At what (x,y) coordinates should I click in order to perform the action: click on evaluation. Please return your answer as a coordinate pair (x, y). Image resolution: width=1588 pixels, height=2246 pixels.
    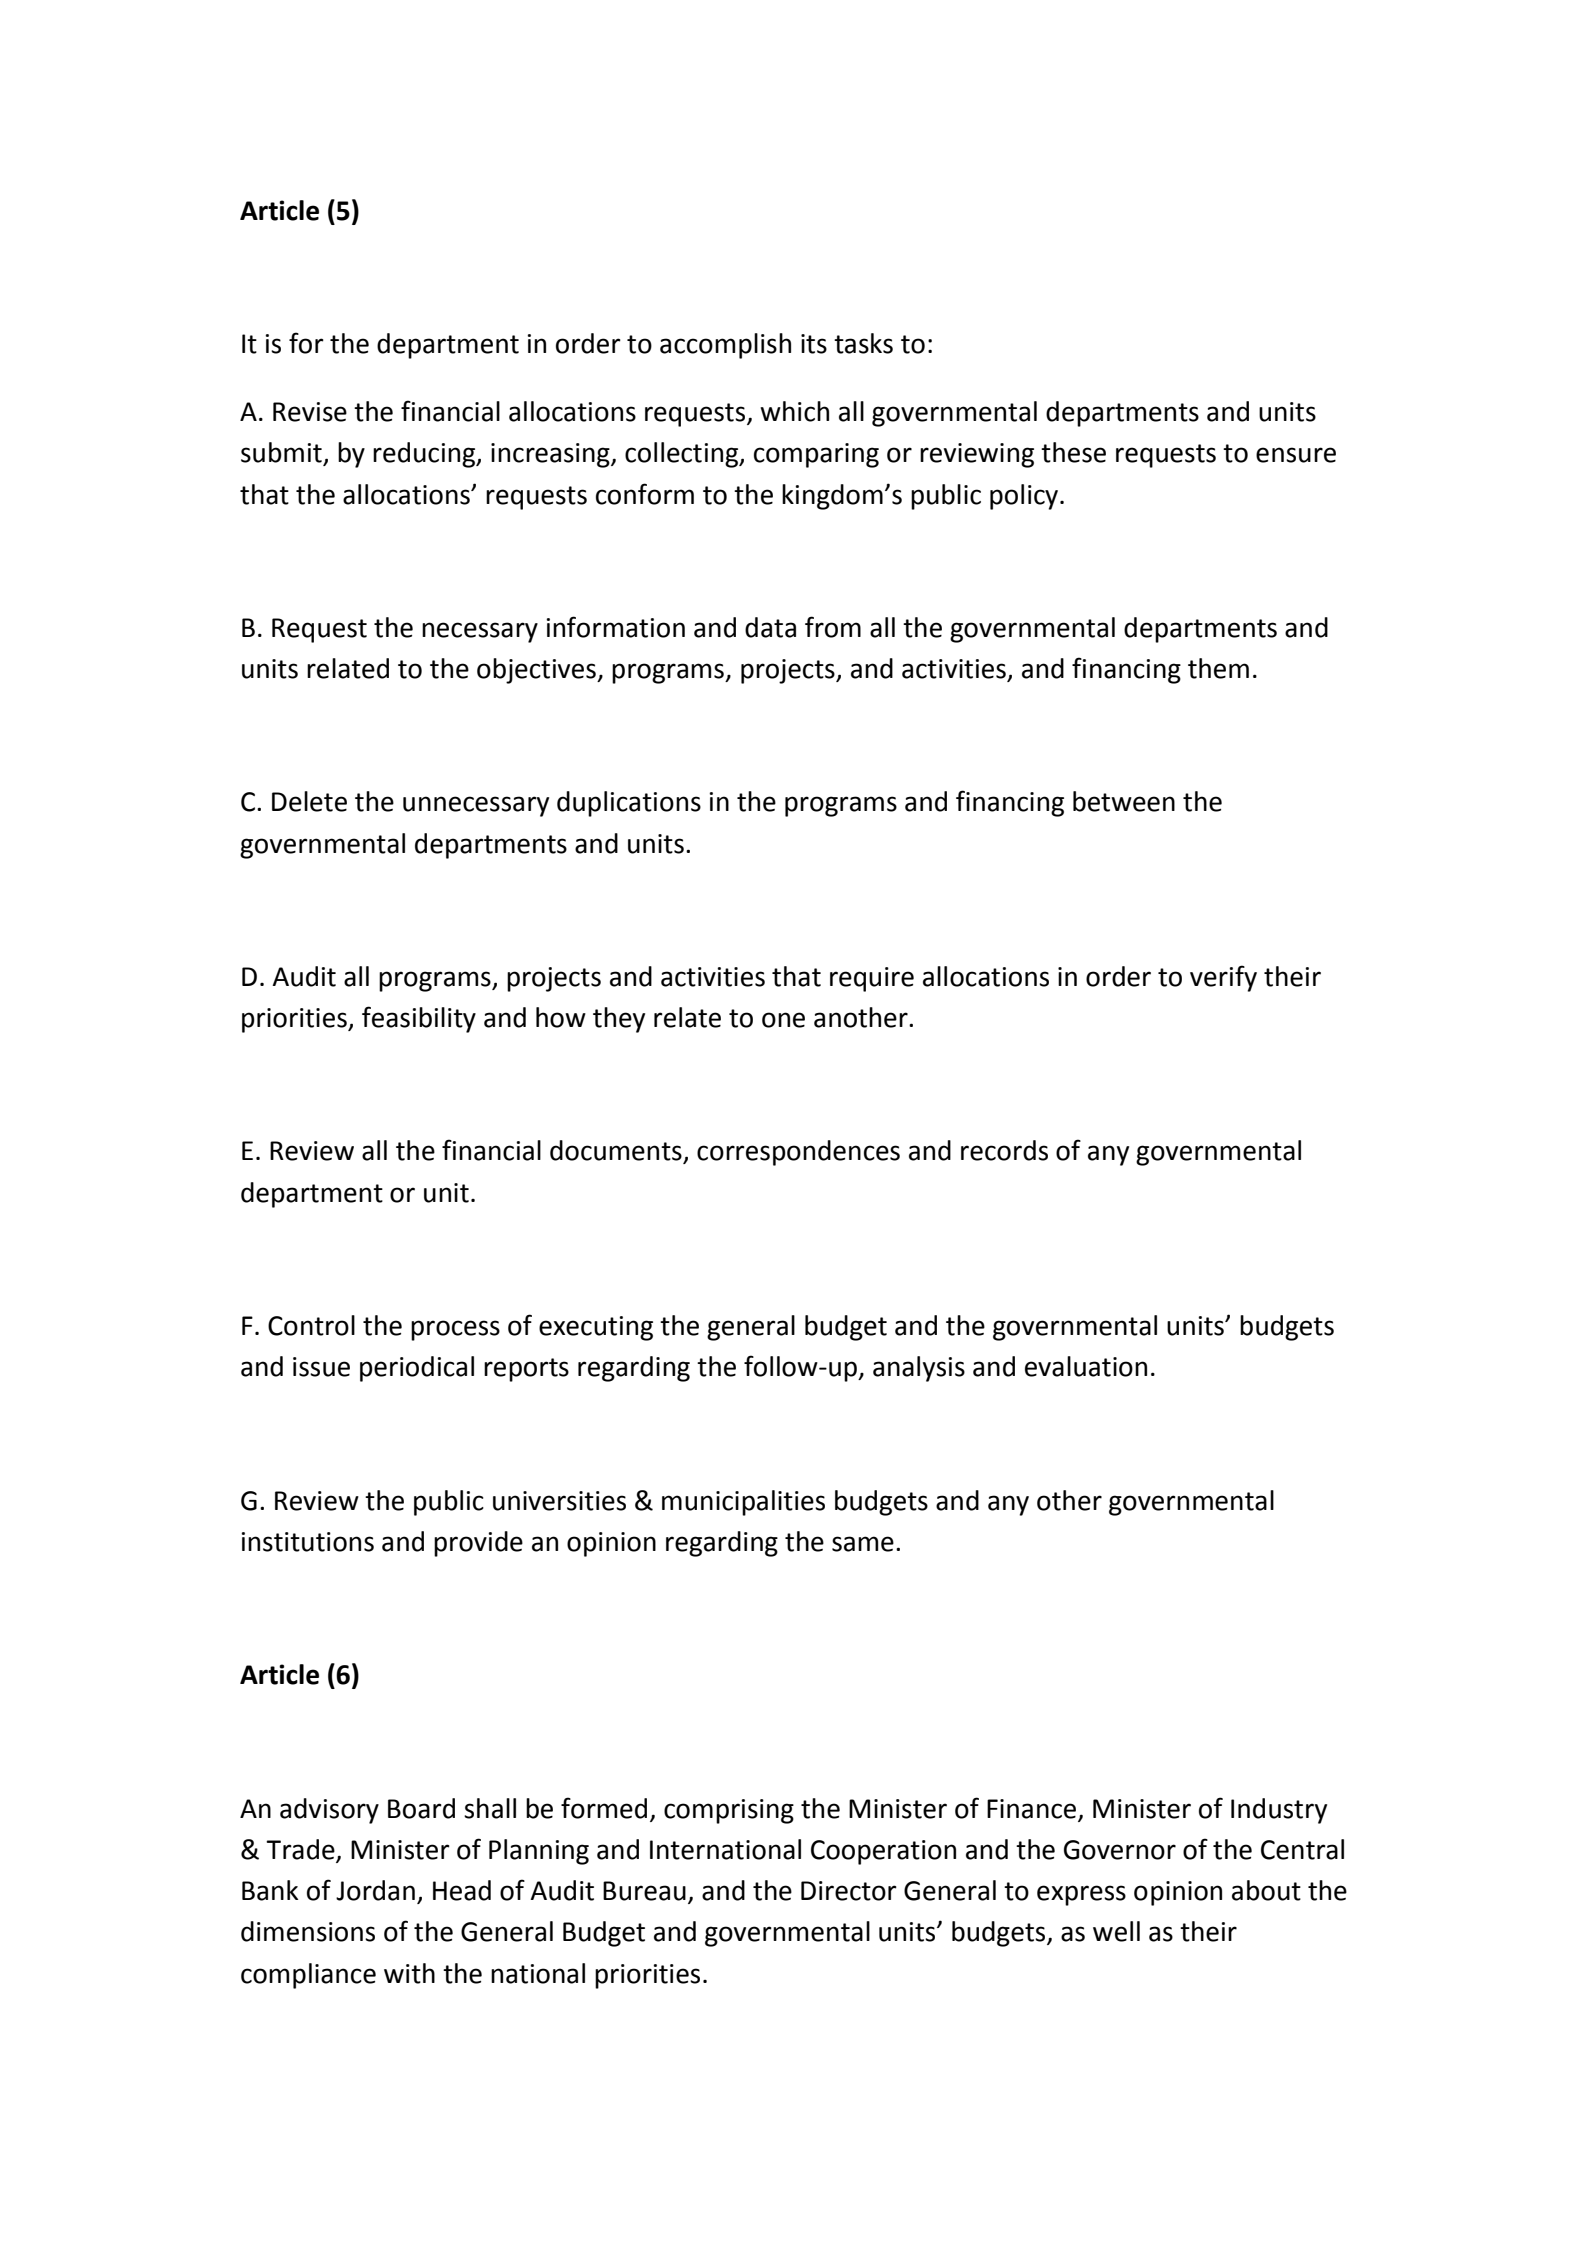
    Looking at the image, I should click on (1086, 1366).
